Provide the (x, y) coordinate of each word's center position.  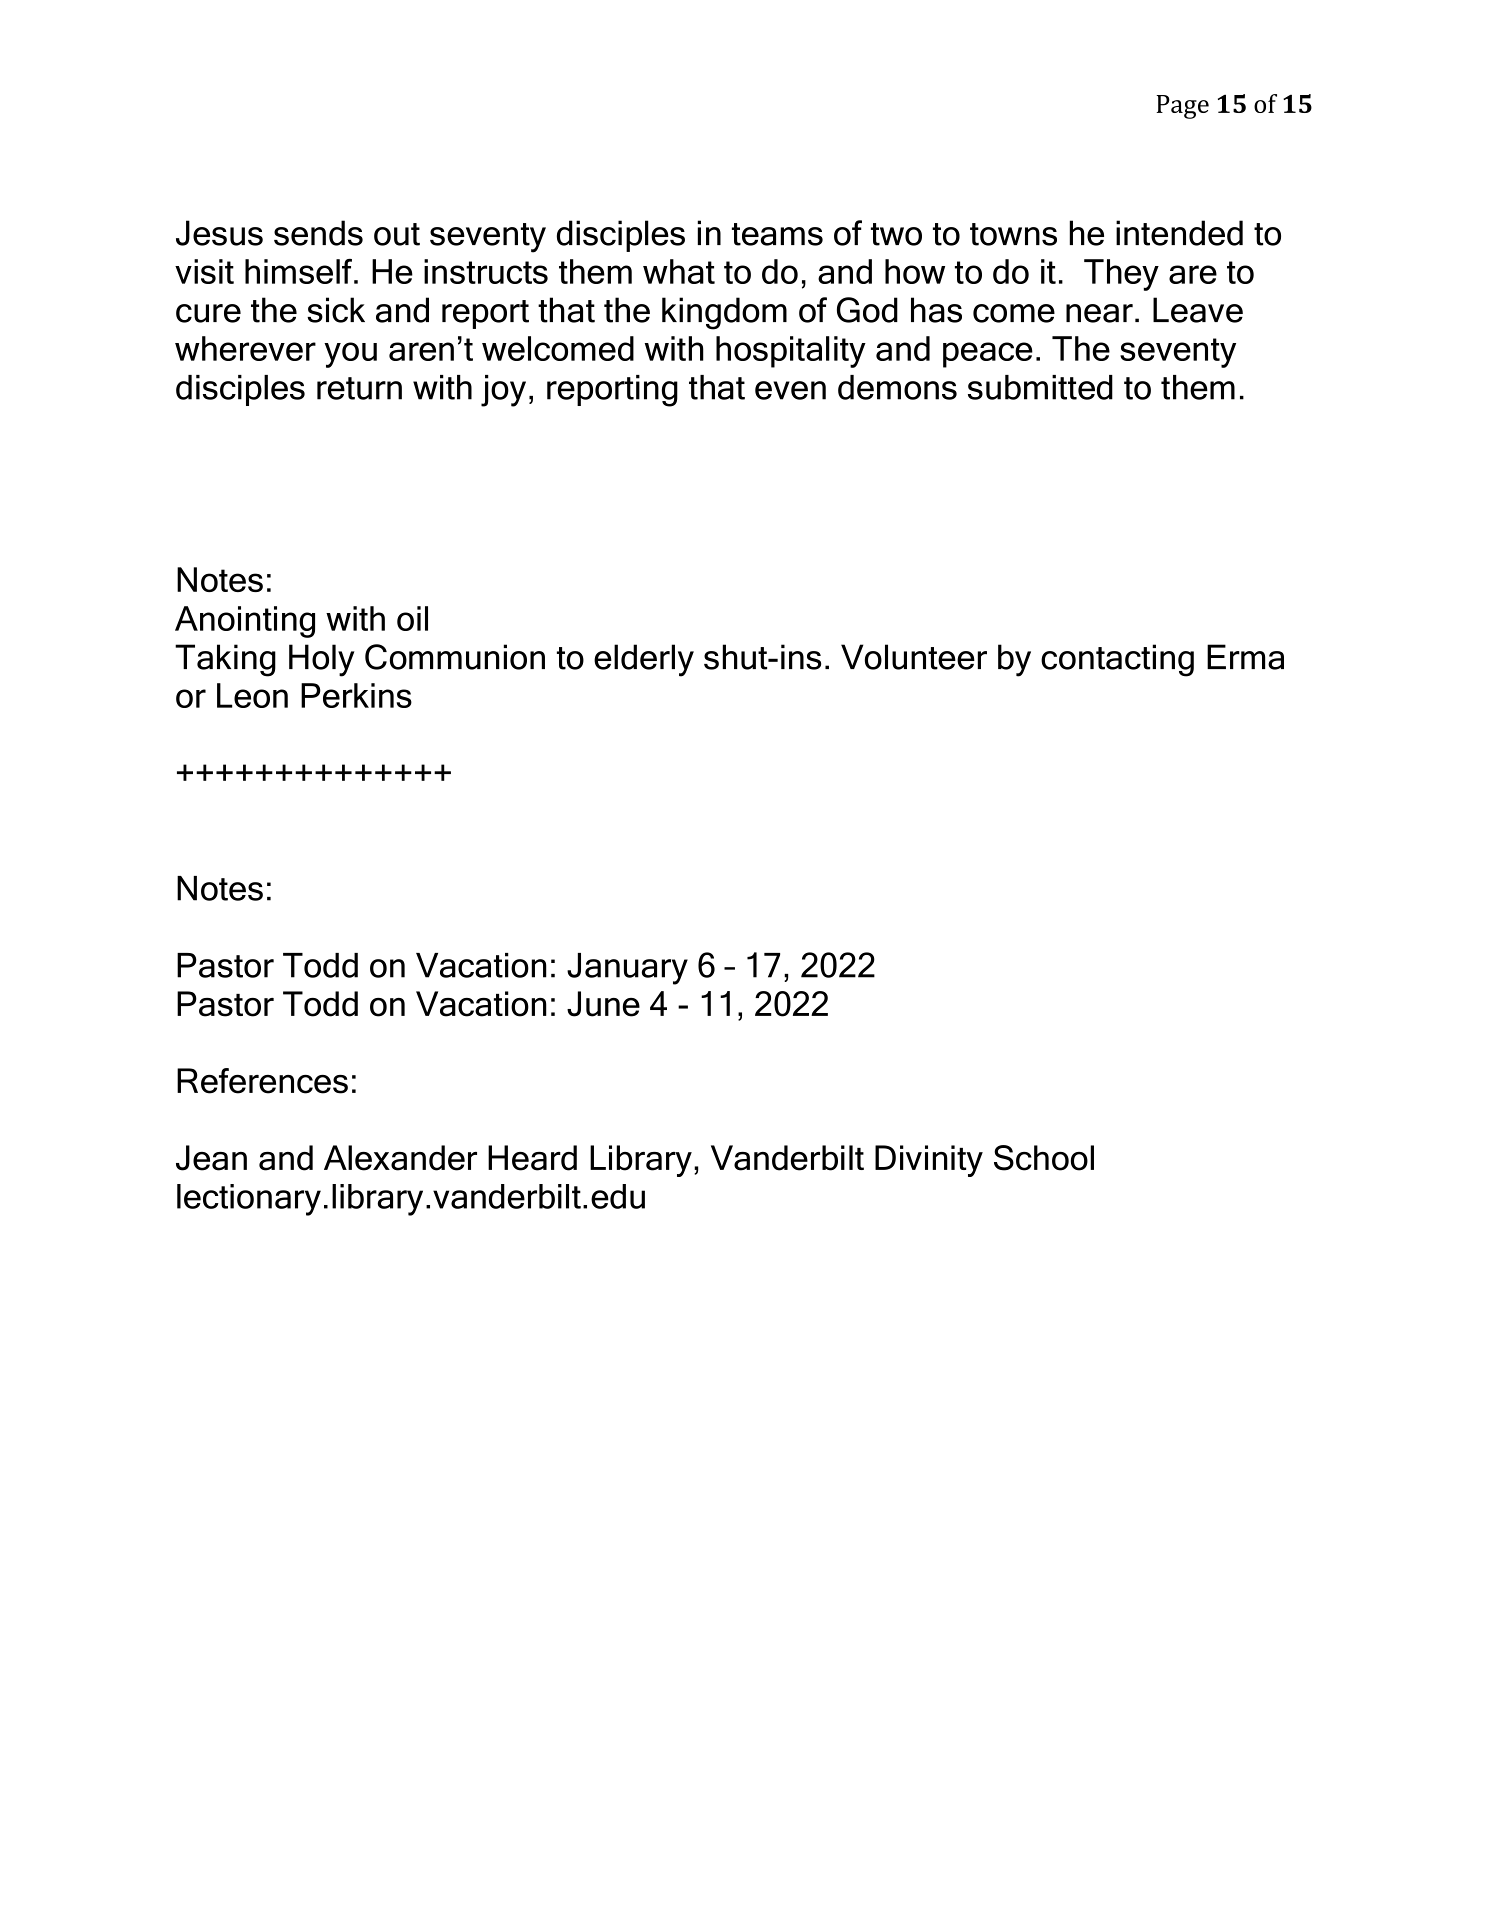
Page (1182, 107)
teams (777, 234)
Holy (322, 660)
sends (318, 233)
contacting (1117, 660)
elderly (644, 660)
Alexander (400, 1158)
